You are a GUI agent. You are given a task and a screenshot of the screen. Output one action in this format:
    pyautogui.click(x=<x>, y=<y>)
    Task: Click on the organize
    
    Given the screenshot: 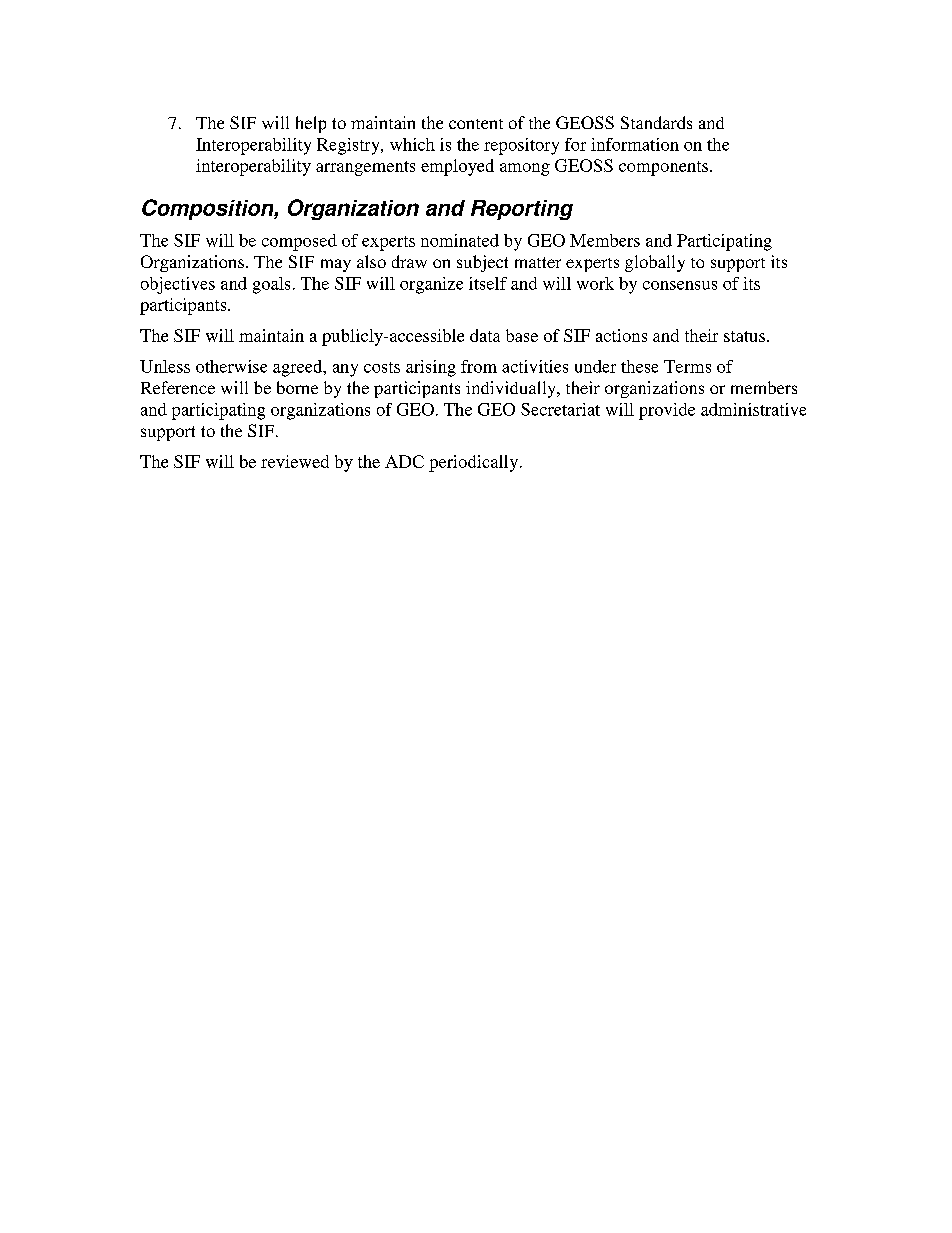 What is the action you would take?
    pyautogui.click(x=431, y=285)
